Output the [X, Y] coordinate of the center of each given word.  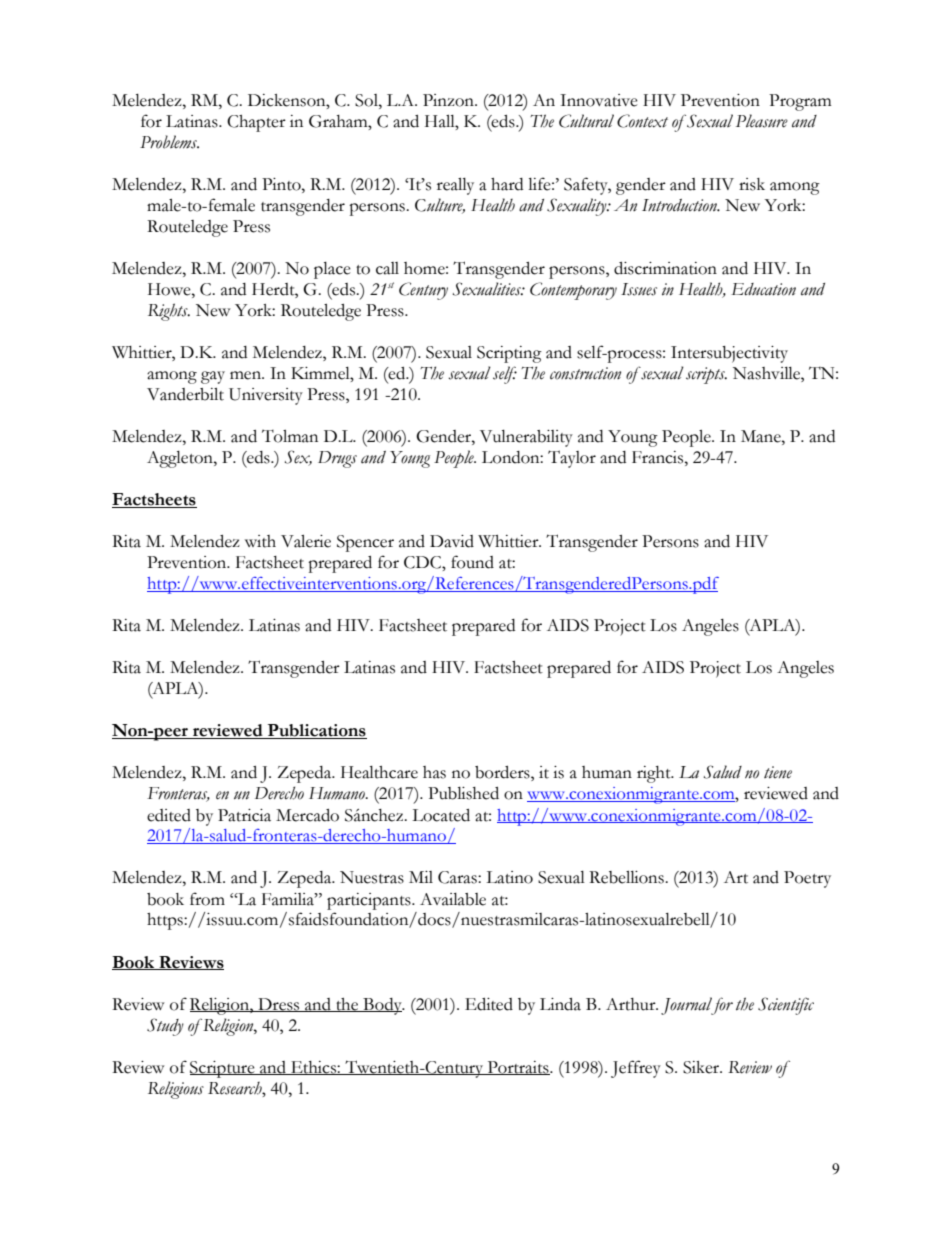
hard [507, 184]
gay [213, 377]
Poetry [807, 879]
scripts [706, 375]
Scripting [509, 354]
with [260, 541]
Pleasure [762, 121]
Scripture [223, 1069]
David [452, 541]
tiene [778, 772]
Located [441, 815]
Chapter [256, 123]
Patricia [244, 815]
